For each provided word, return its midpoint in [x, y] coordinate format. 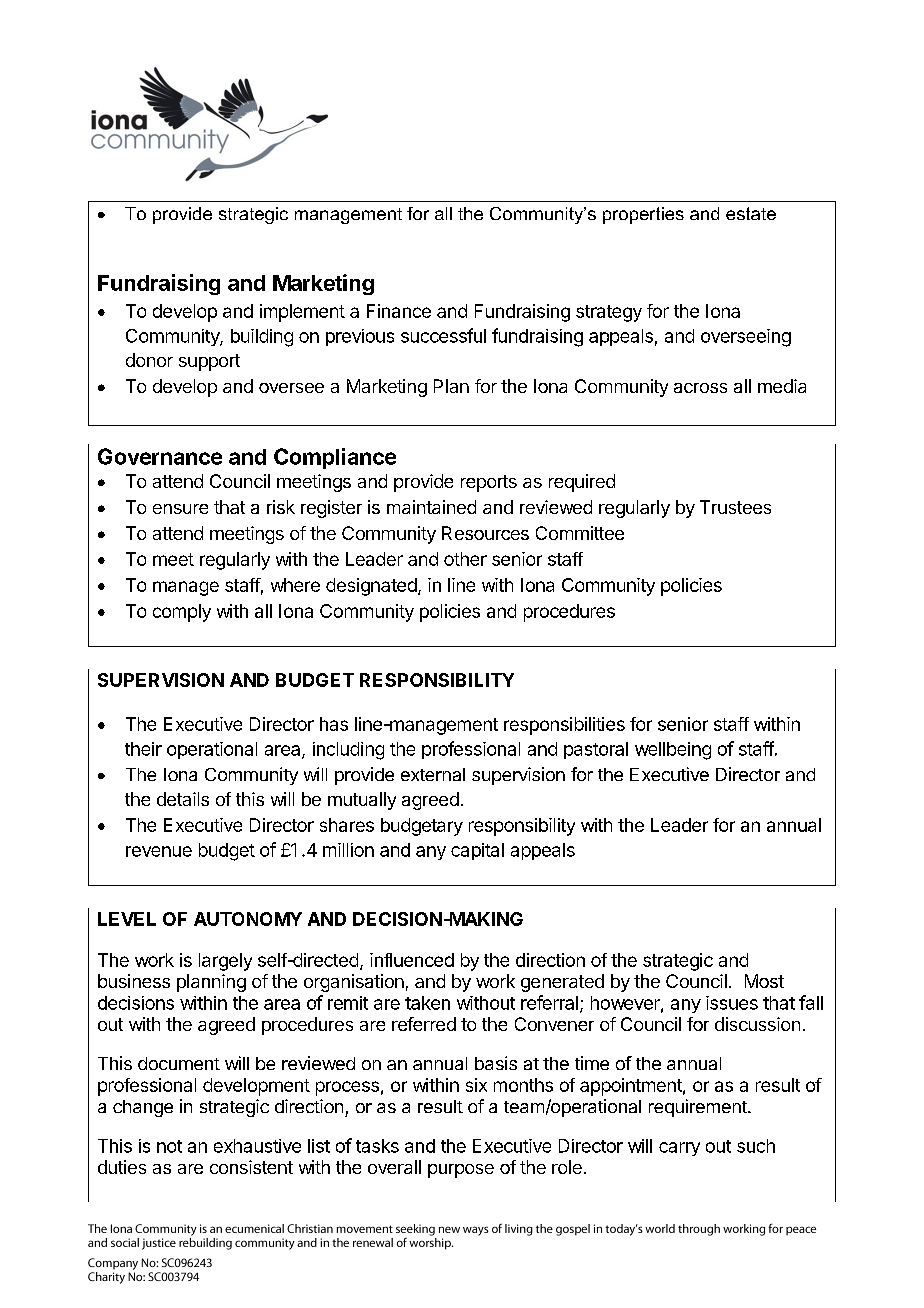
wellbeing [673, 751]
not [169, 1146]
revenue [159, 851]
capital [477, 851]
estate [751, 213]
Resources [485, 533]
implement [302, 313]
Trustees [735, 507]
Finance [399, 311]
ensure [180, 509]
